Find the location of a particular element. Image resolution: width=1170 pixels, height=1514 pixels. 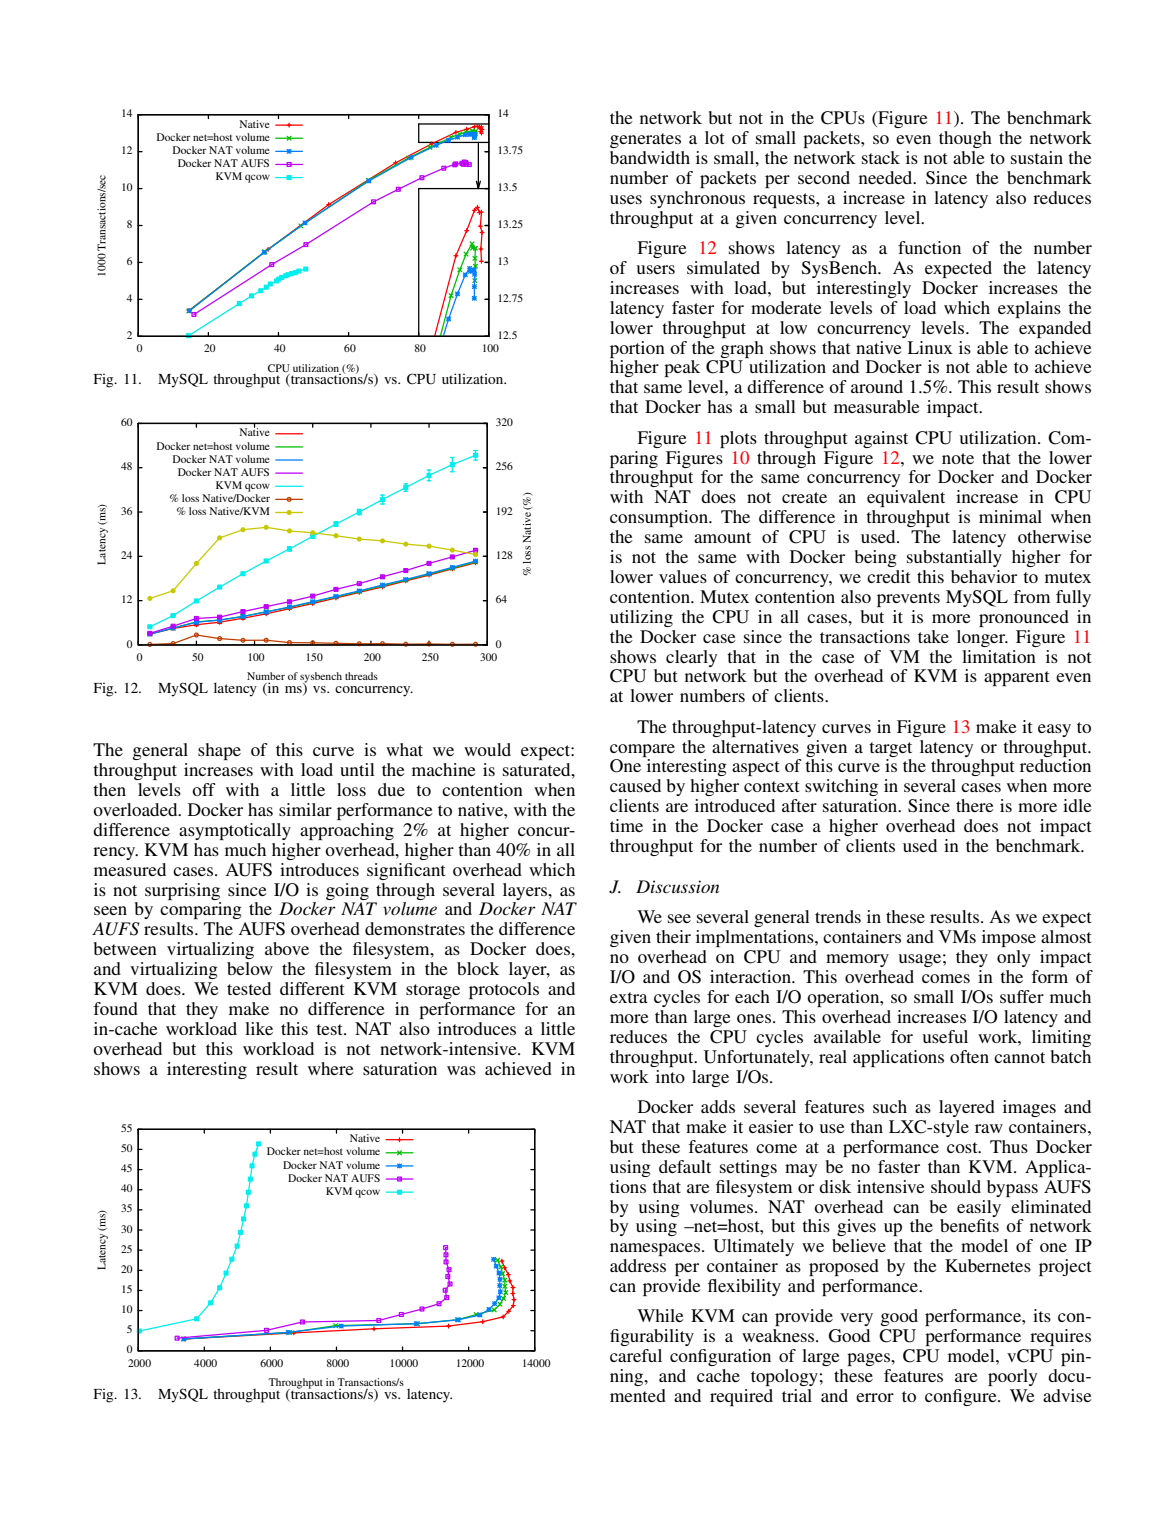

utilizing is located at coordinates (641, 618).
